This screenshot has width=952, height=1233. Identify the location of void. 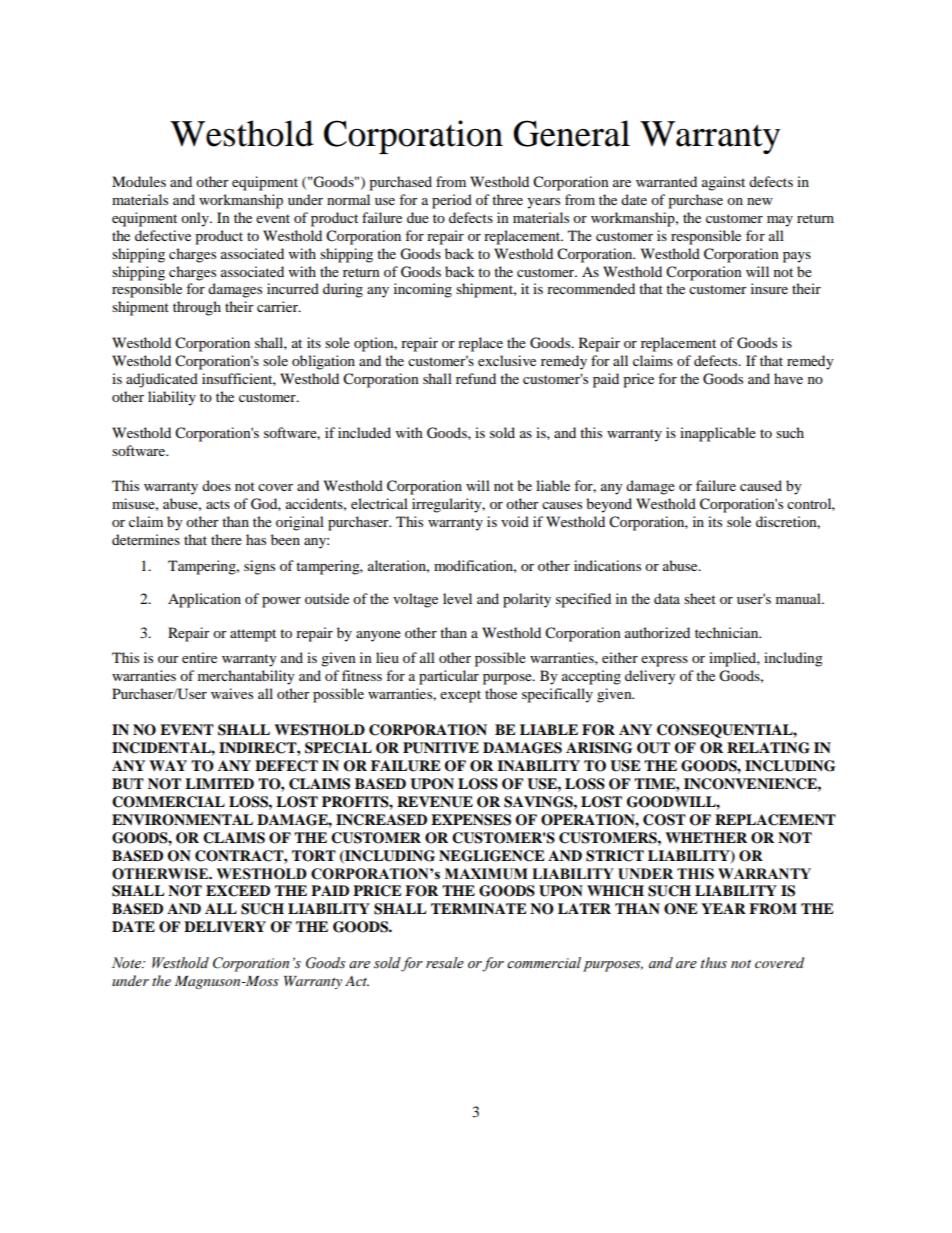
(515, 521).
